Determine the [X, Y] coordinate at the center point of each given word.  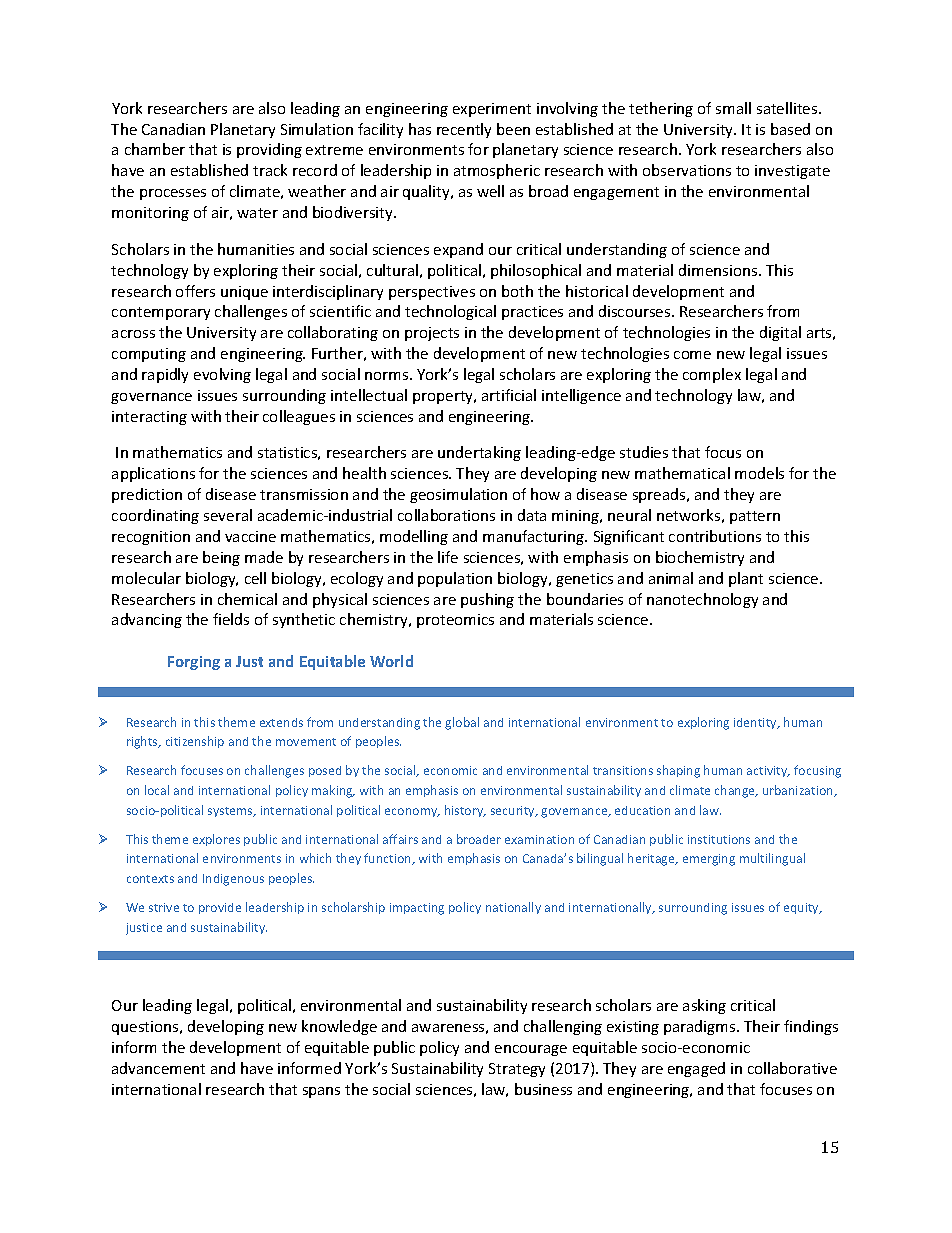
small [733, 108]
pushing [487, 600]
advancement [158, 1068]
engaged [696, 1069]
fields [231, 619]
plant [746, 579]
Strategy [517, 1070]
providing [269, 150]
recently [464, 130]
